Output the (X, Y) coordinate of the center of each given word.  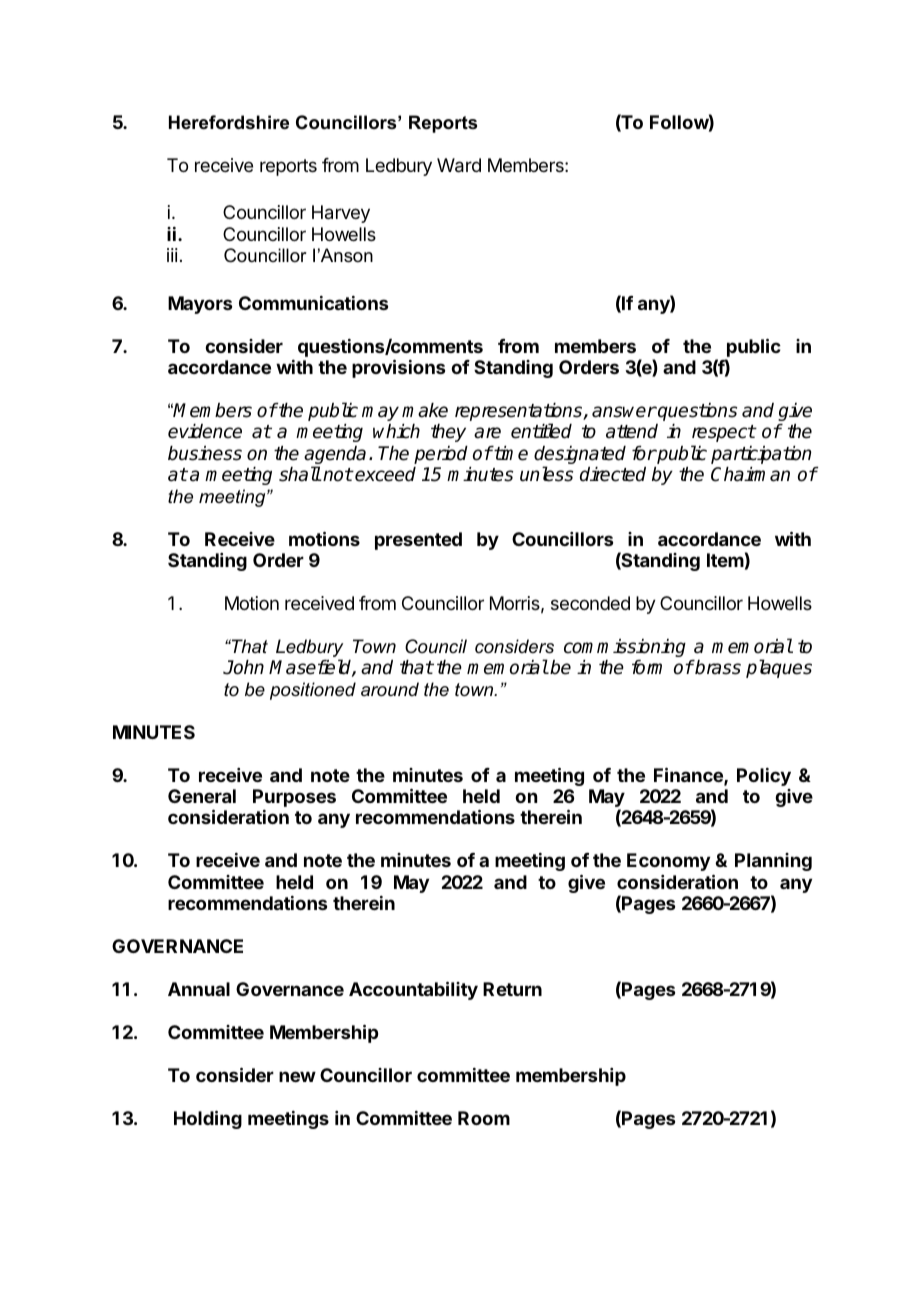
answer (624, 412)
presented (418, 541)
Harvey (341, 214)
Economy (668, 862)
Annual (199, 989)
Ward (459, 165)
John (243, 667)
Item (725, 560)
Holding (208, 1119)
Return (512, 989)
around (390, 689)
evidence (205, 431)
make (425, 410)
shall (300, 474)
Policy (764, 777)
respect (724, 433)
